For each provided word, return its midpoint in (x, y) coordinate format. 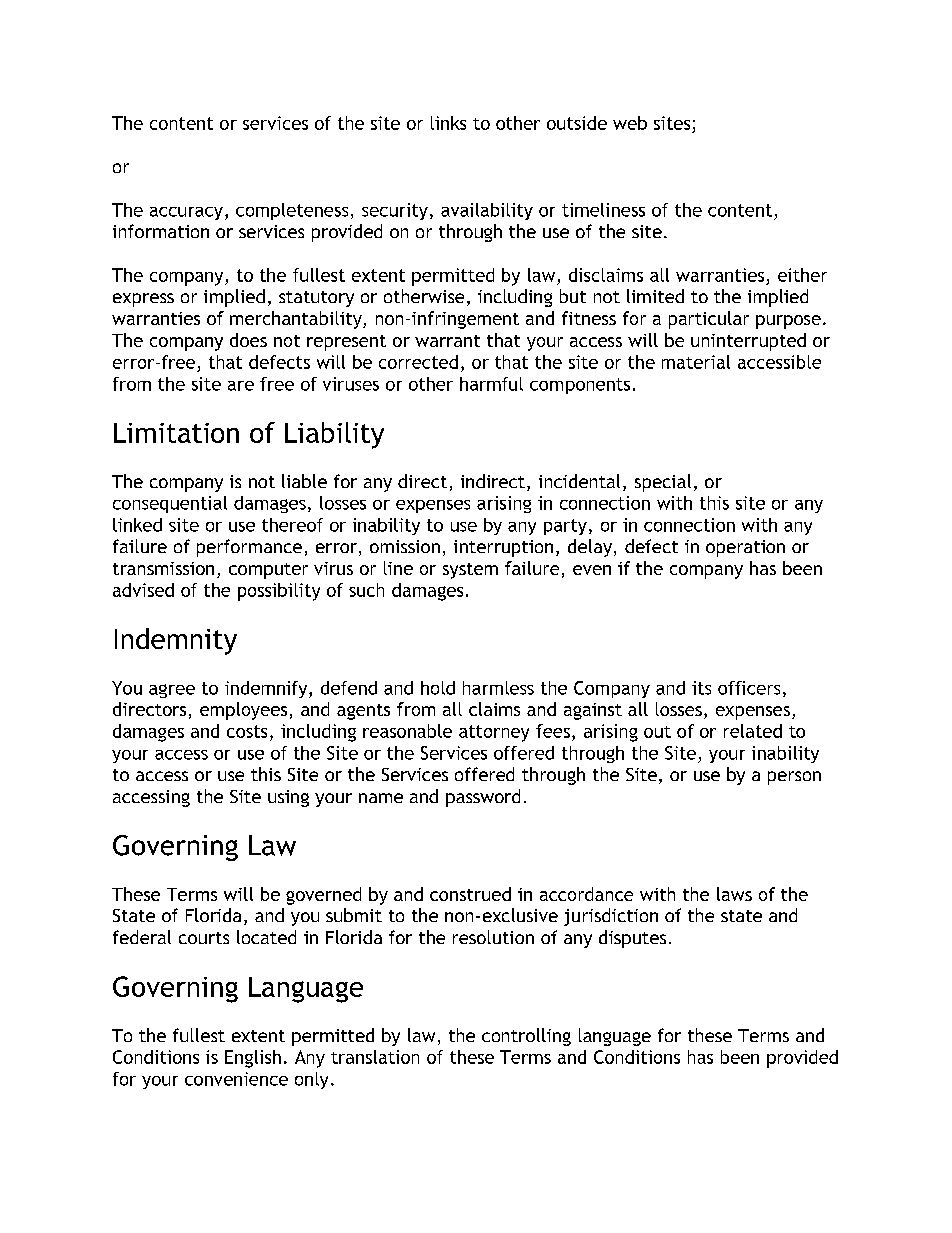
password (483, 798)
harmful (491, 384)
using (288, 798)
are (241, 386)
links (448, 123)
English (253, 1059)
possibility (279, 592)
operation (745, 548)
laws (734, 894)
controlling (526, 1037)
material (696, 362)
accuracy (186, 213)
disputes (632, 939)
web (630, 123)
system (470, 571)
